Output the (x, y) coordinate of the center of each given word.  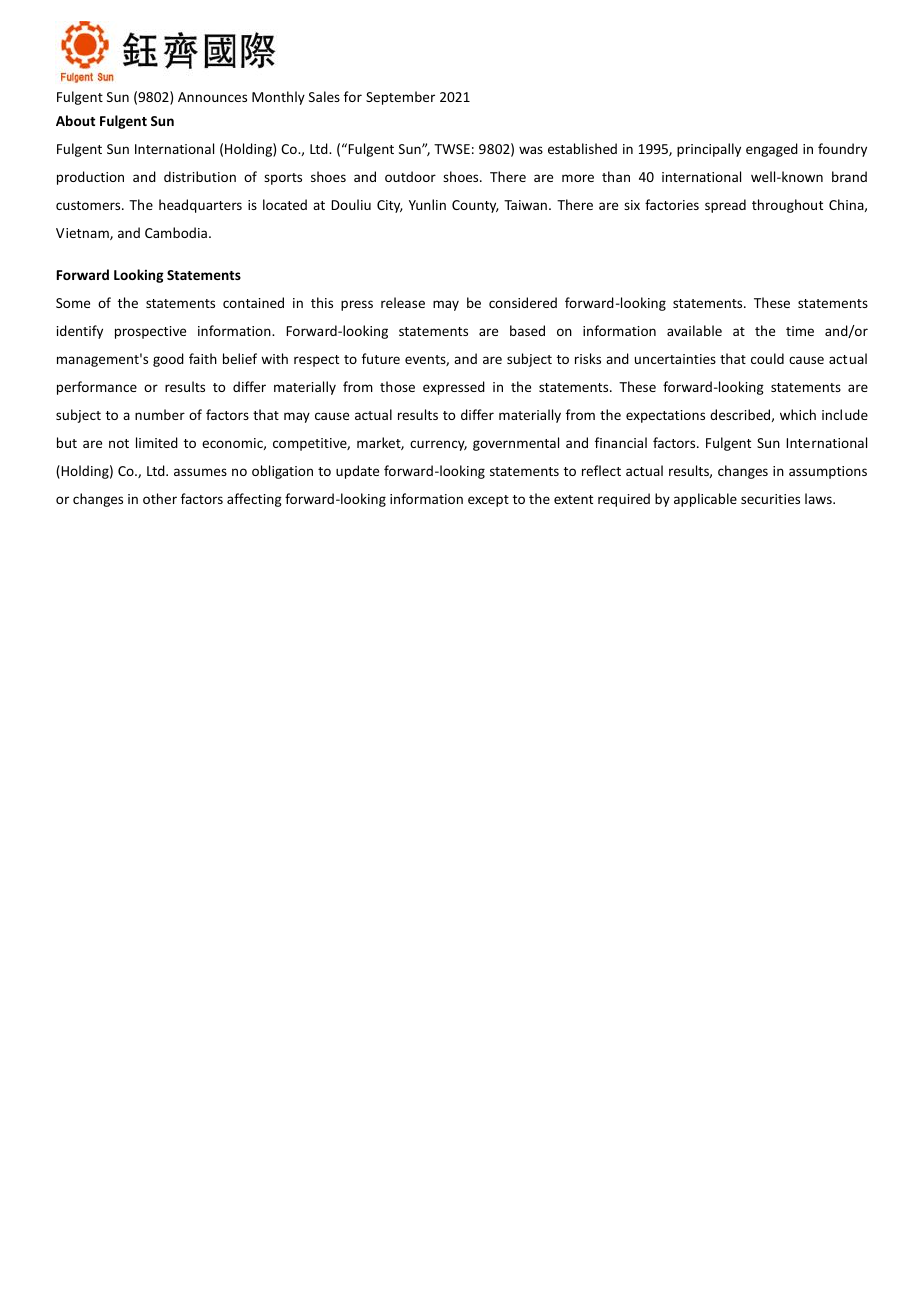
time (800, 331)
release (403, 302)
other (160, 498)
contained (253, 302)
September (400, 98)
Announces (212, 97)
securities (770, 499)
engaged (772, 150)
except (488, 501)
